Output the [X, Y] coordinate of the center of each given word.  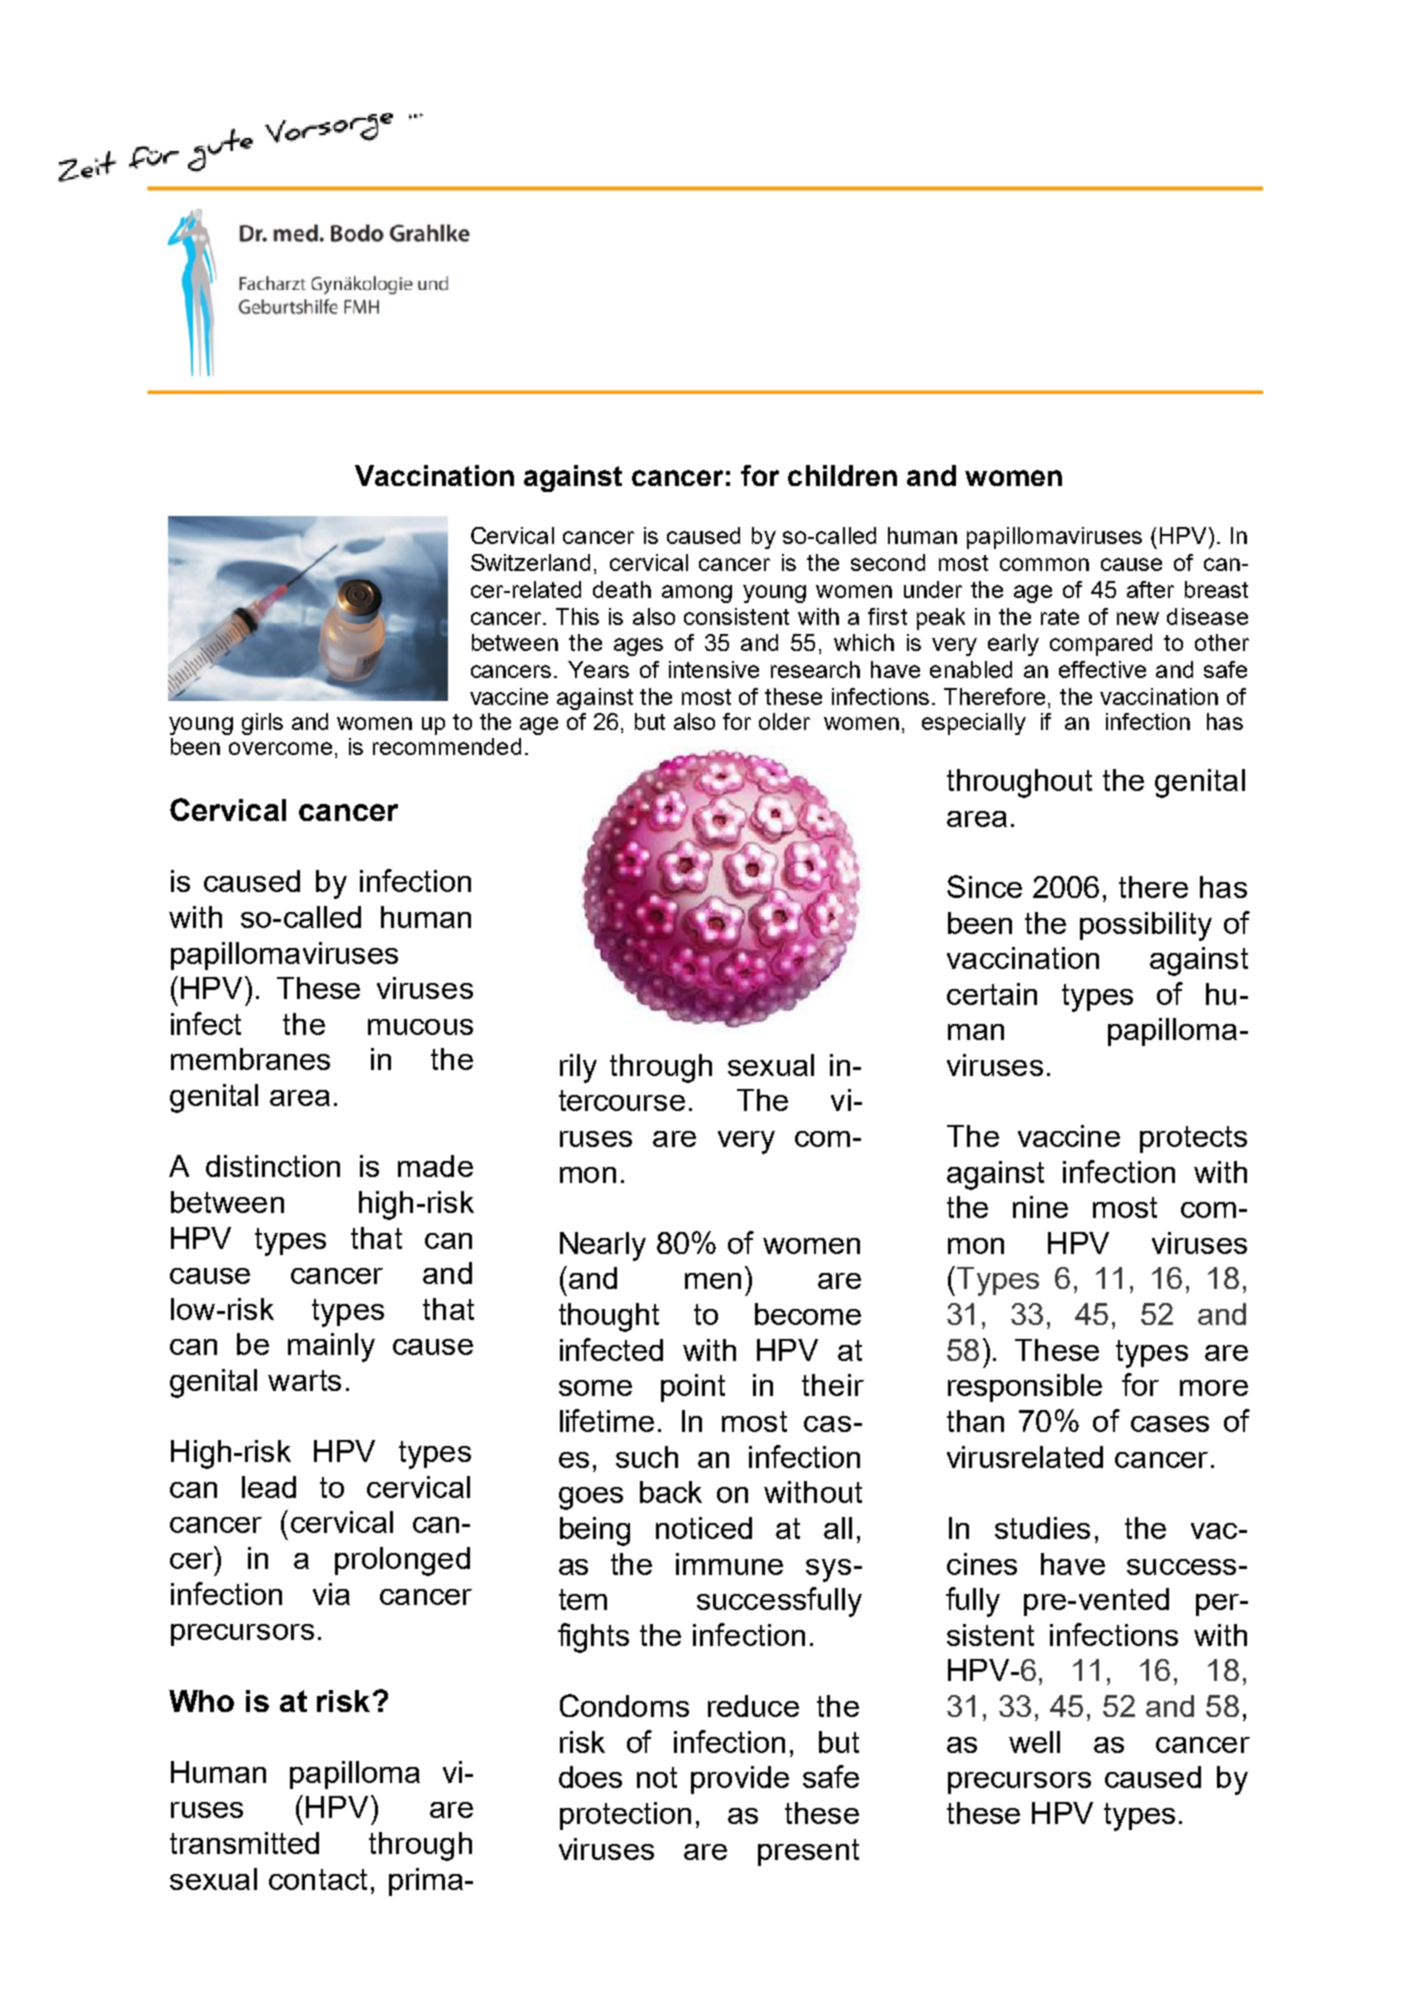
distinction [273, 1166]
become [808, 1314]
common [1044, 564]
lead [269, 1487]
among [697, 594]
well [1034, 1742]
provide [740, 1780]
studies [1042, 1528]
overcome [280, 748]
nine [1040, 1207]
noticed [704, 1528]
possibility [1146, 926]
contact [318, 1879]
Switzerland [530, 562]
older [784, 721]
